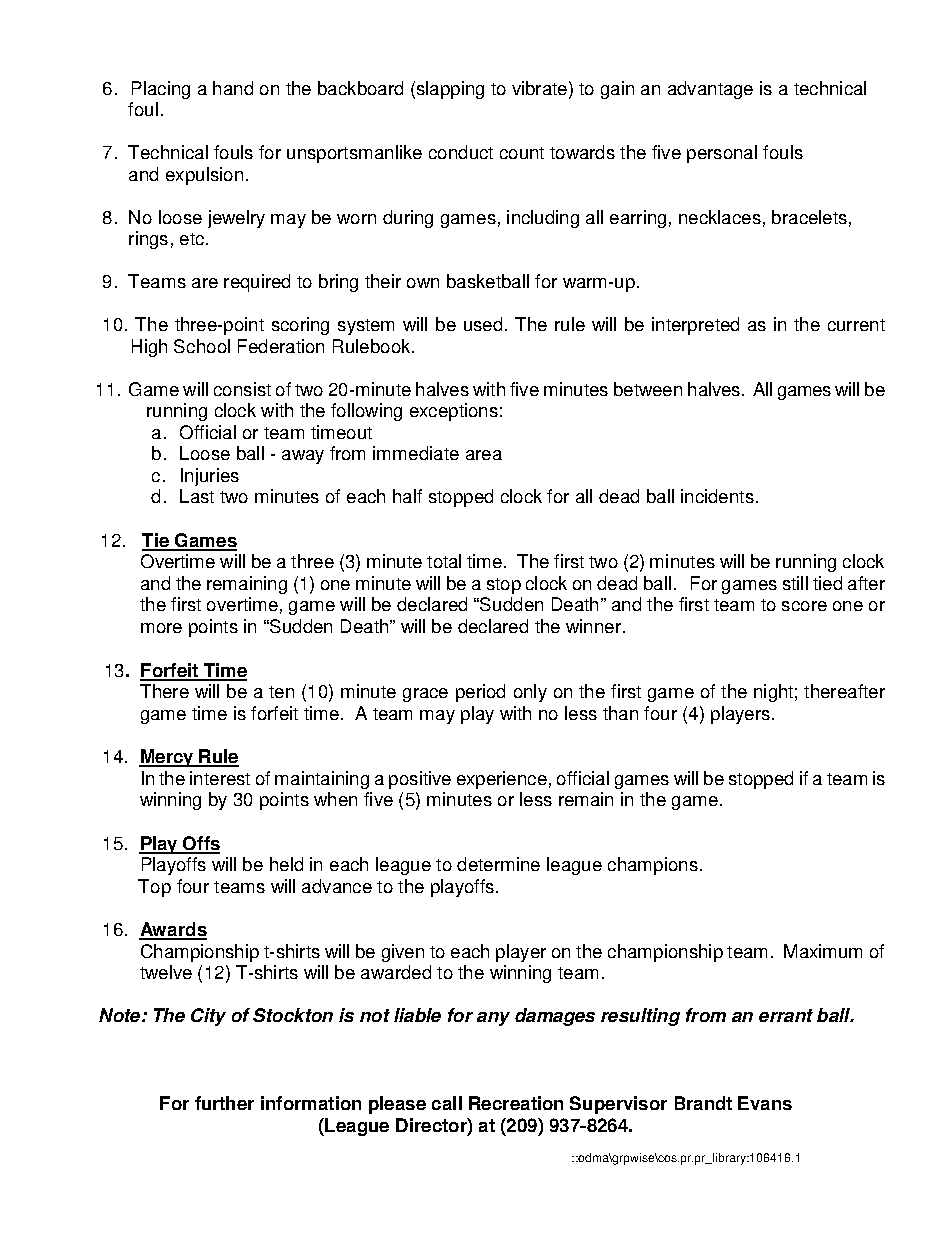 Image resolution: width=952 pixels, height=1233 pixels. What do you see at coordinates (444, 561) in the image?
I see `total` at bounding box center [444, 561].
